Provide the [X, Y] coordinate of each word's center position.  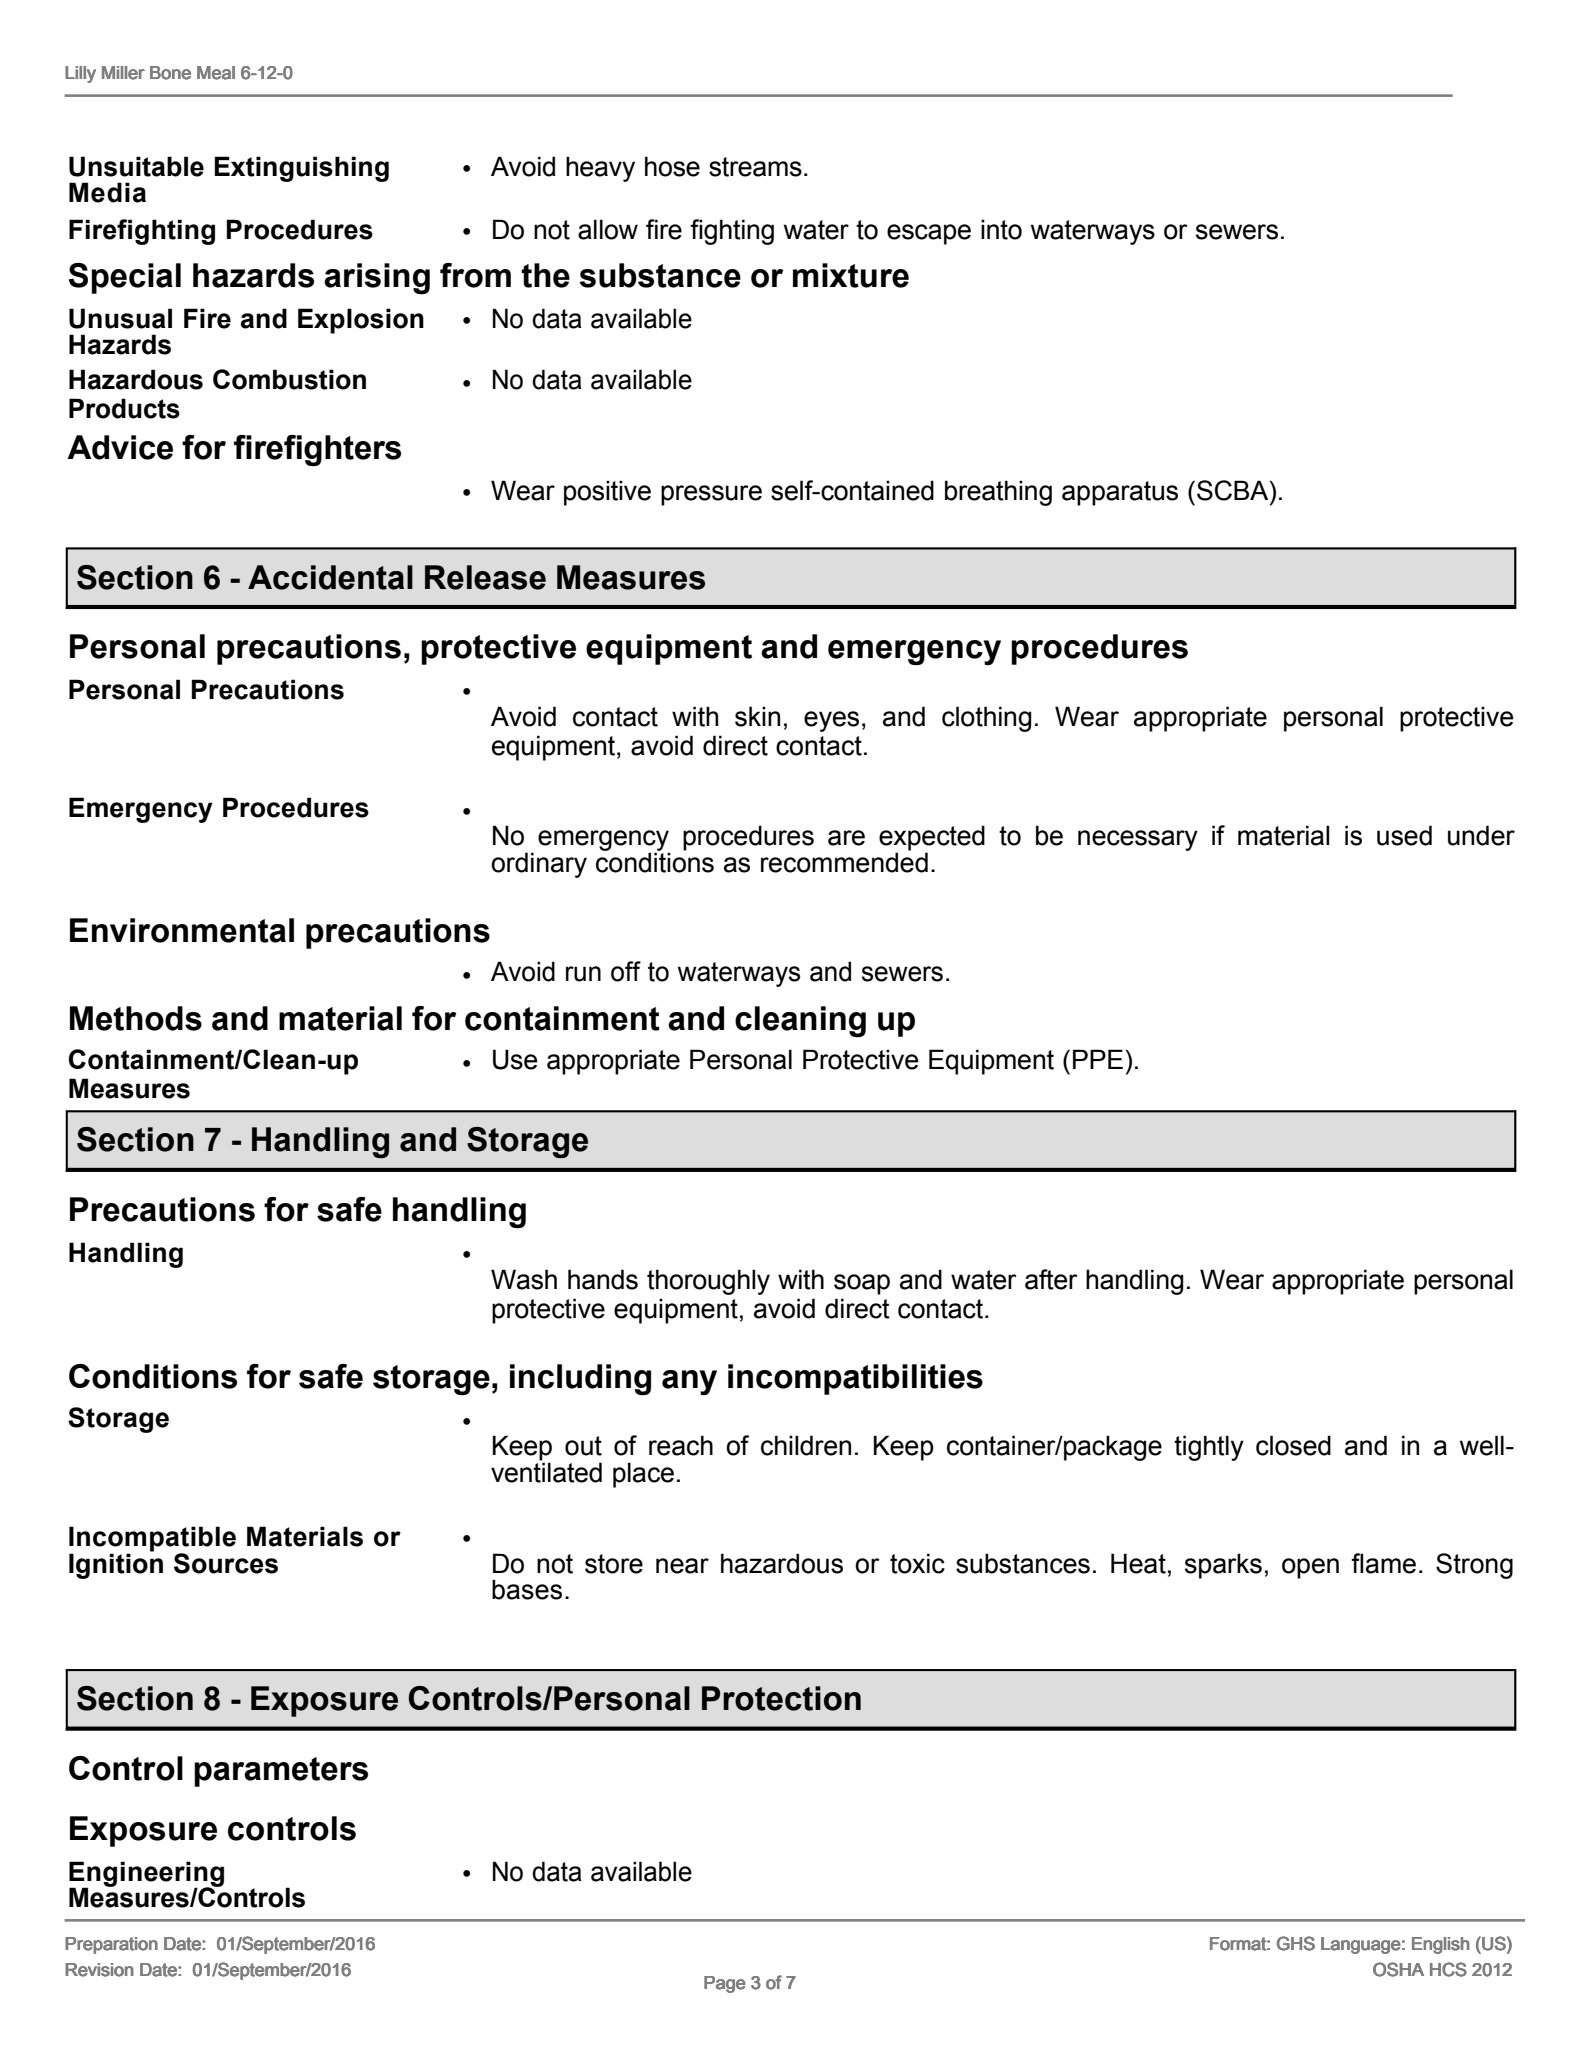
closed [1293, 1445]
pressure [711, 495]
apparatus [1120, 493]
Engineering [146, 1875]
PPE [1098, 1059]
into [1001, 229]
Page [725, 1984]
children [806, 1445]
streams [755, 167]
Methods [136, 1018]
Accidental [330, 577]
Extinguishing [302, 169]
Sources [226, 1563]
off [626, 971]
